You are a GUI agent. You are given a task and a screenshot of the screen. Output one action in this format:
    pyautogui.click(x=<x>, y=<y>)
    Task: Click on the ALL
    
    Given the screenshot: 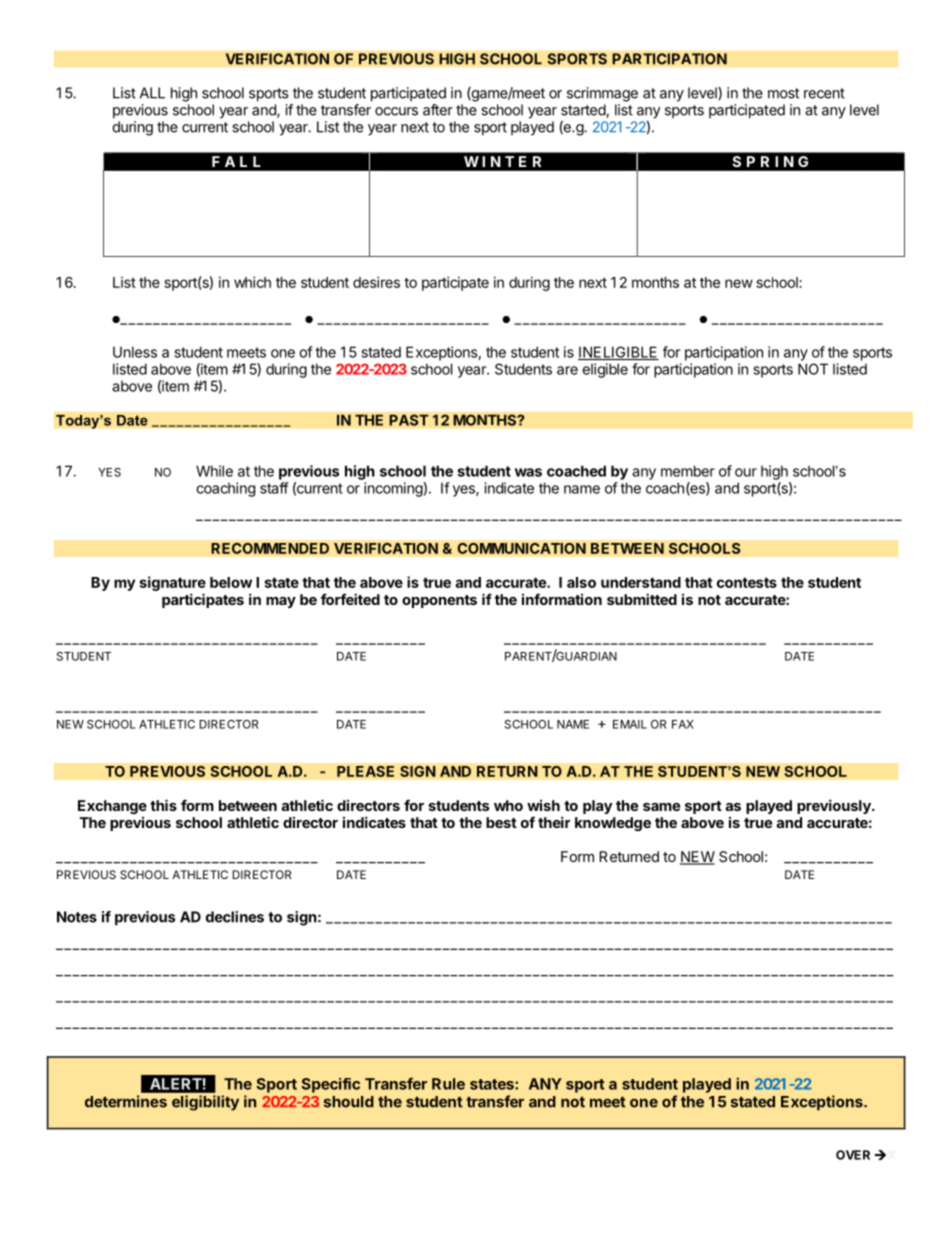 What is the action you would take?
    pyautogui.click(x=152, y=93)
